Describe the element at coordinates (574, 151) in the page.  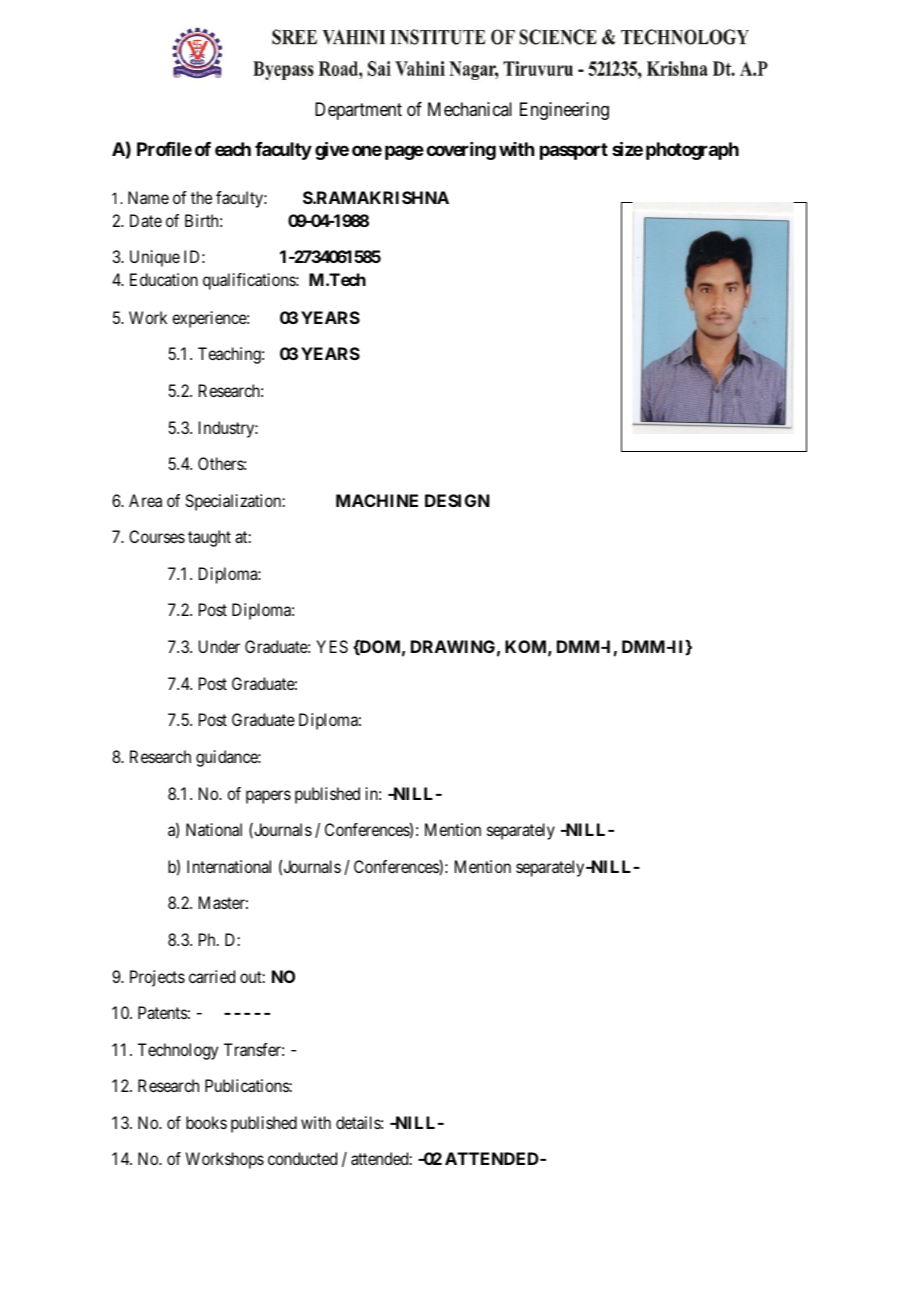
I see `passport` at that location.
